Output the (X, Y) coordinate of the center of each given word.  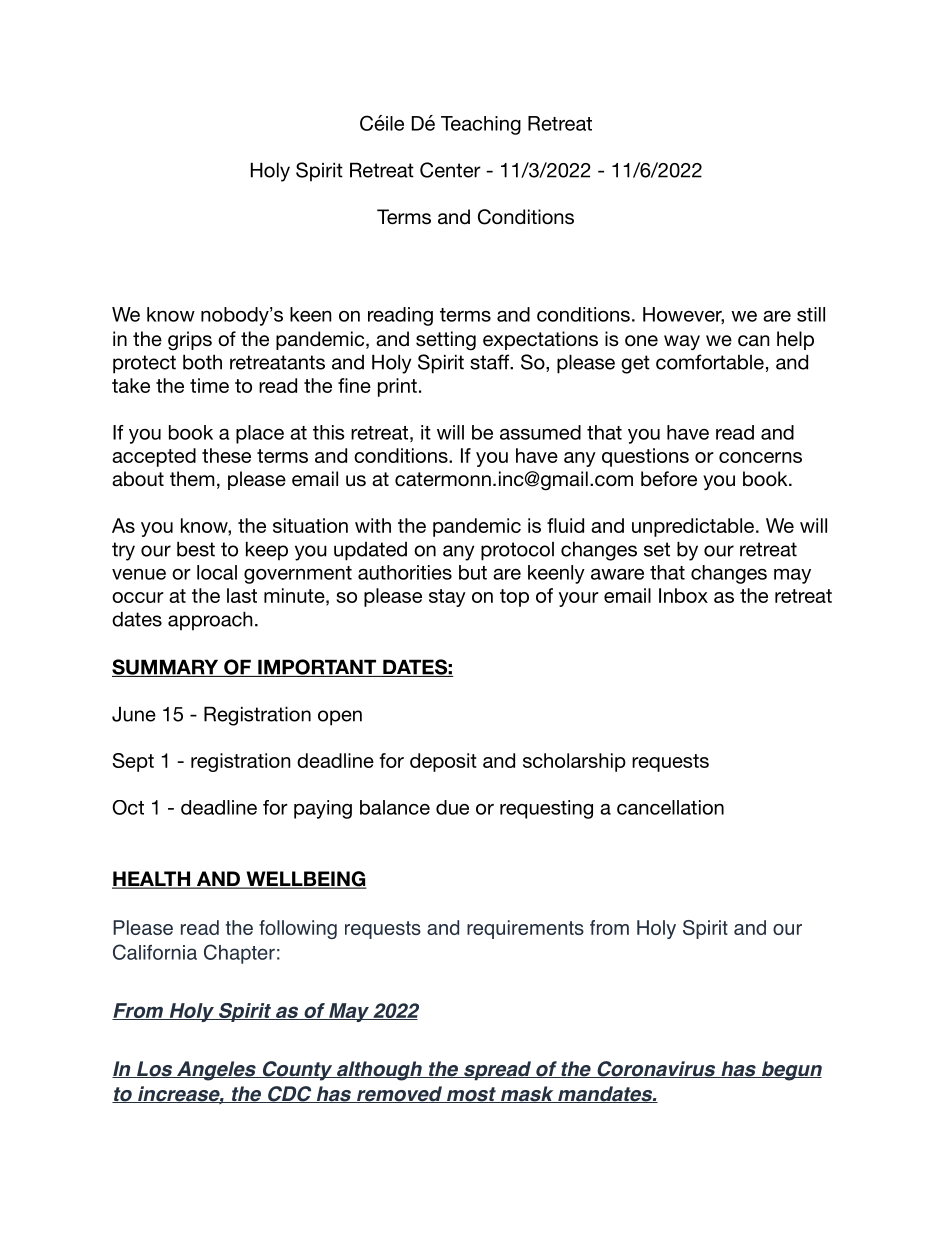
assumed (540, 432)
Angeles (216, 1071)
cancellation (670, 807)
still (811, 314)
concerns (760, 457)
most (471, 1095)
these (226, 455)
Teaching (481, 125)
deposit (443, 762)
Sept (133, 762)
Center (450, 170)
